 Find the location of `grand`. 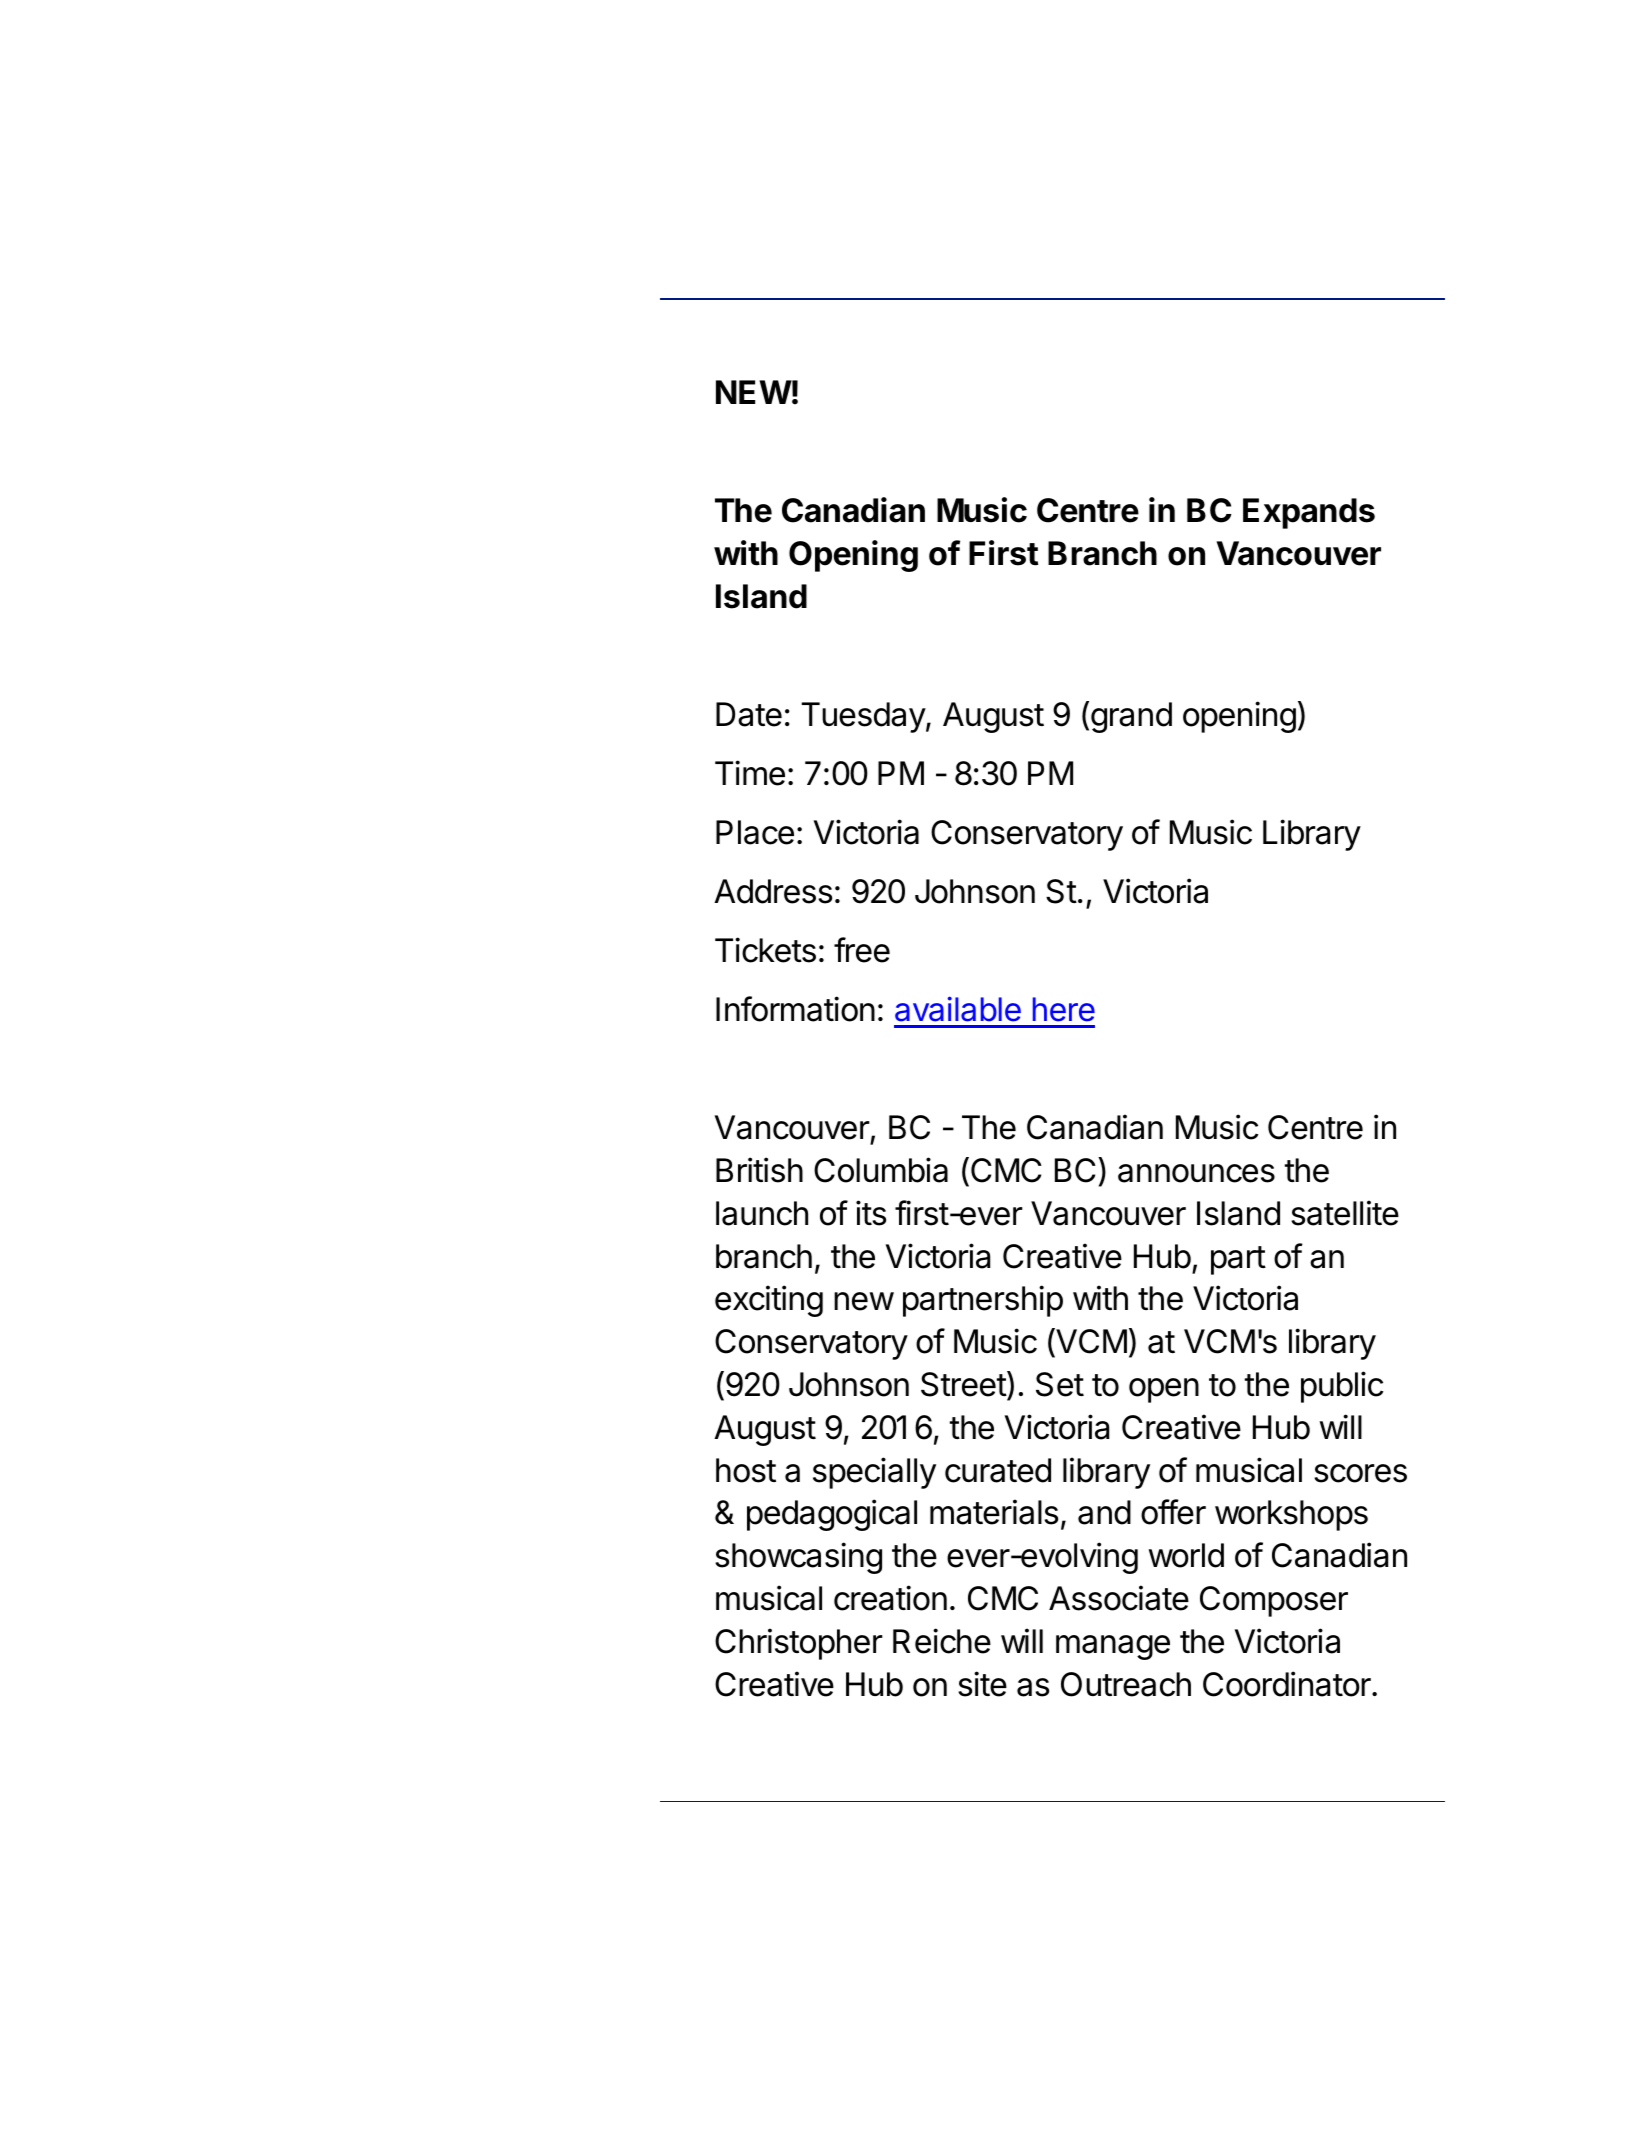

grand is located at coordinates (1131, 717).
